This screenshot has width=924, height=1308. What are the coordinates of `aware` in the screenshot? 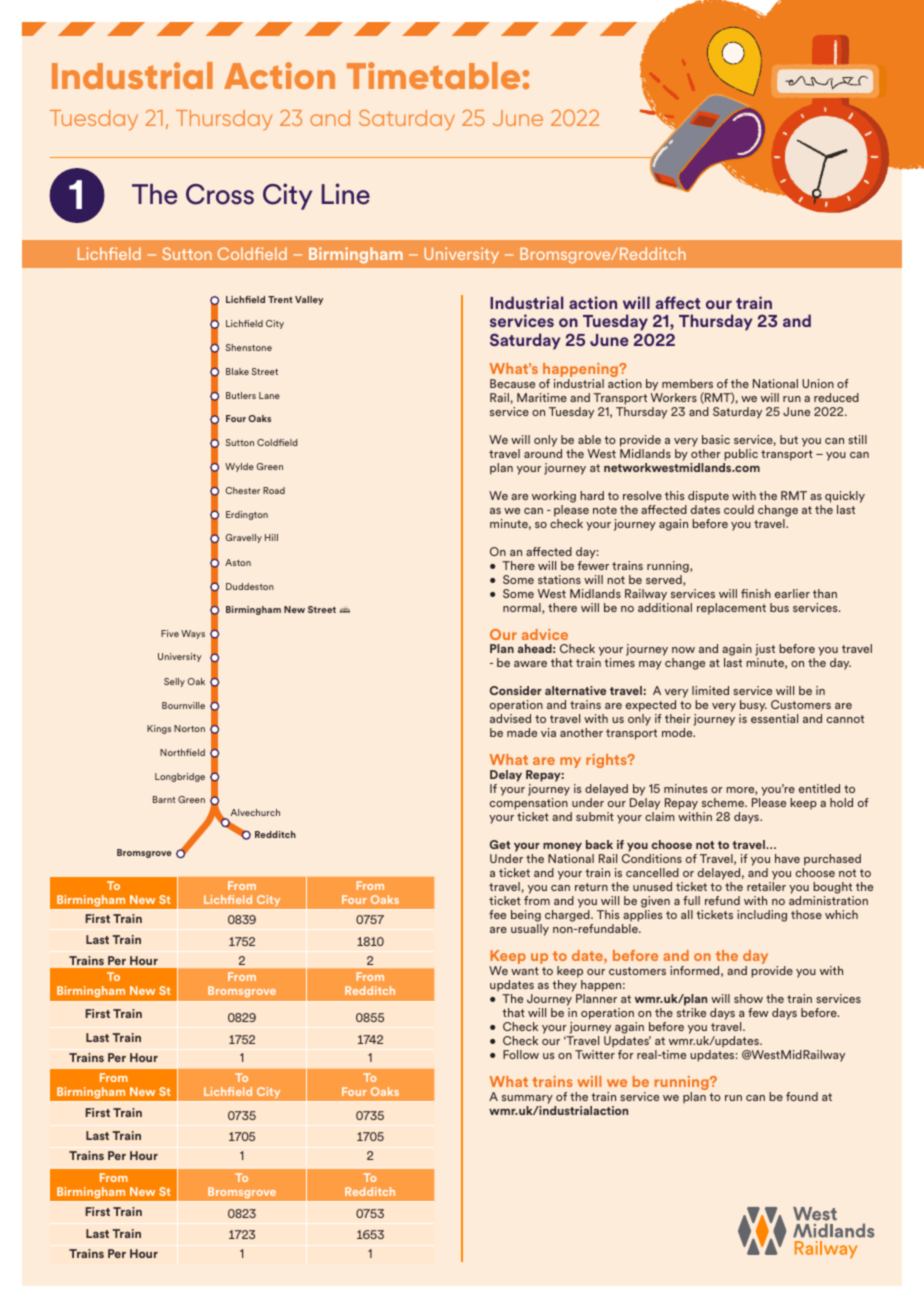 It's located at (530, 664).
